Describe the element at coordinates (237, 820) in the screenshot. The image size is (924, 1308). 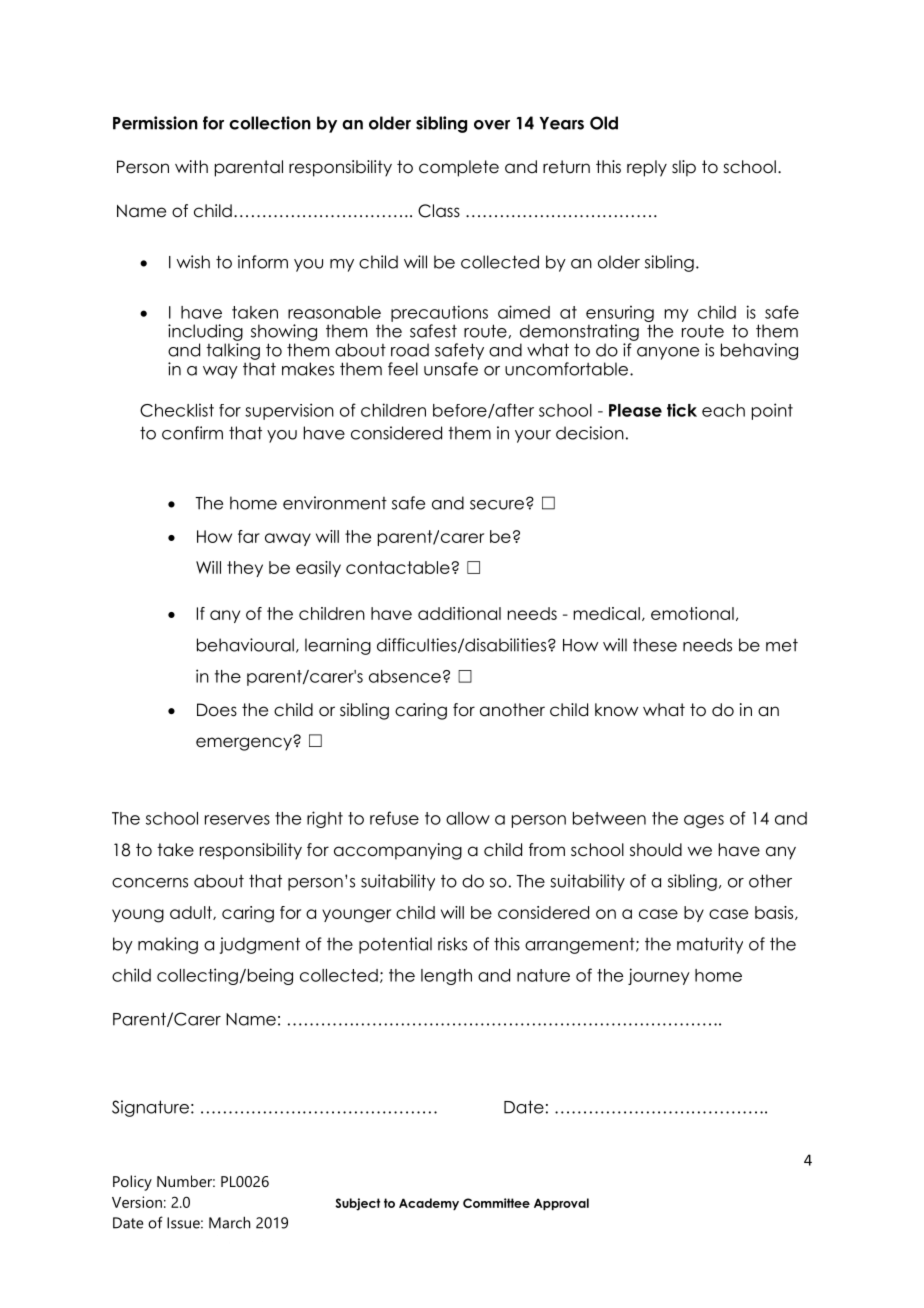
I see `reserves` at that location.
